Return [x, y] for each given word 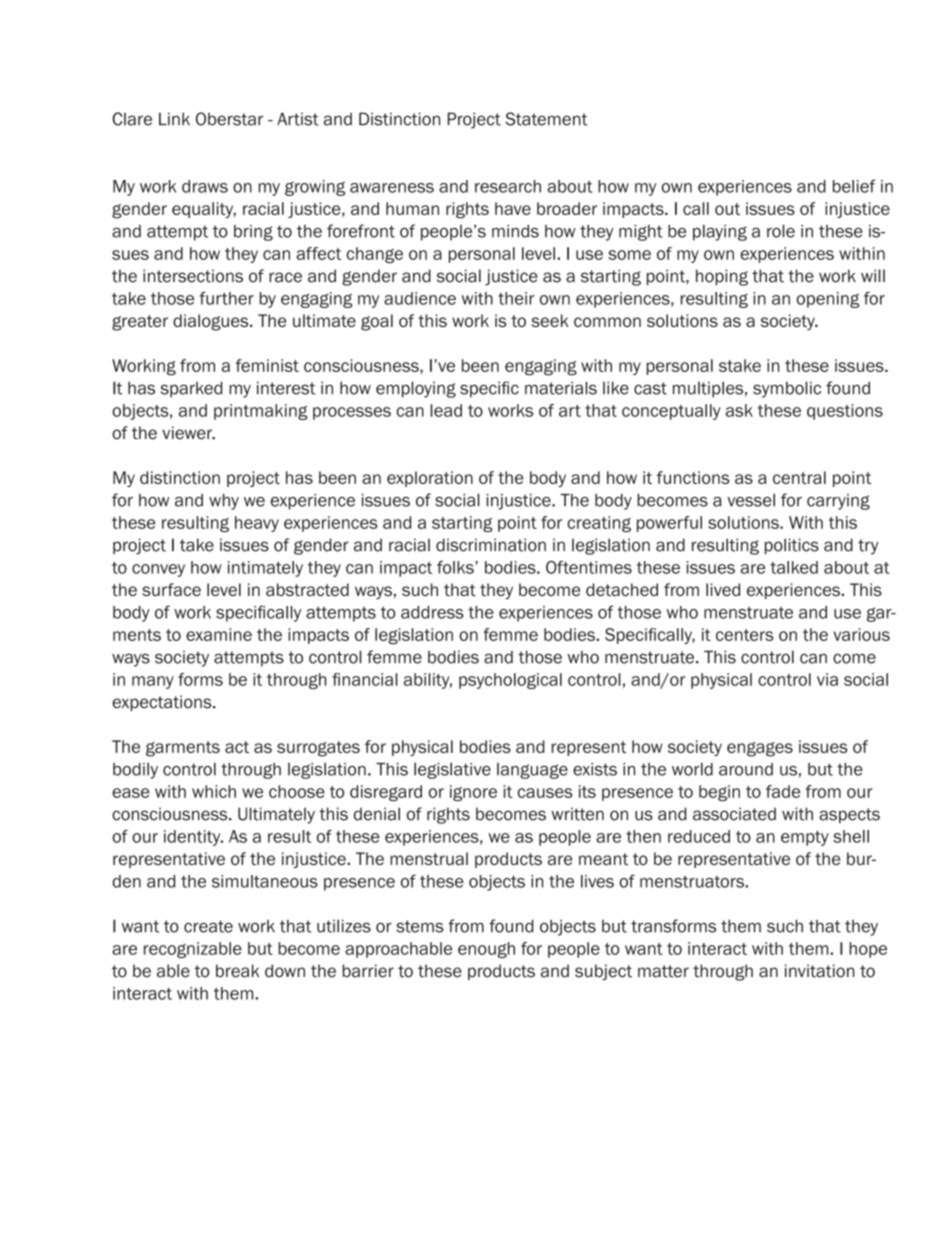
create [208, 926]
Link [174, 118]
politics [792, 546]
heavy [257, 524]
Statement [546, 119]
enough [486, 950]
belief [854, 186]
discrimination [491, 545]
